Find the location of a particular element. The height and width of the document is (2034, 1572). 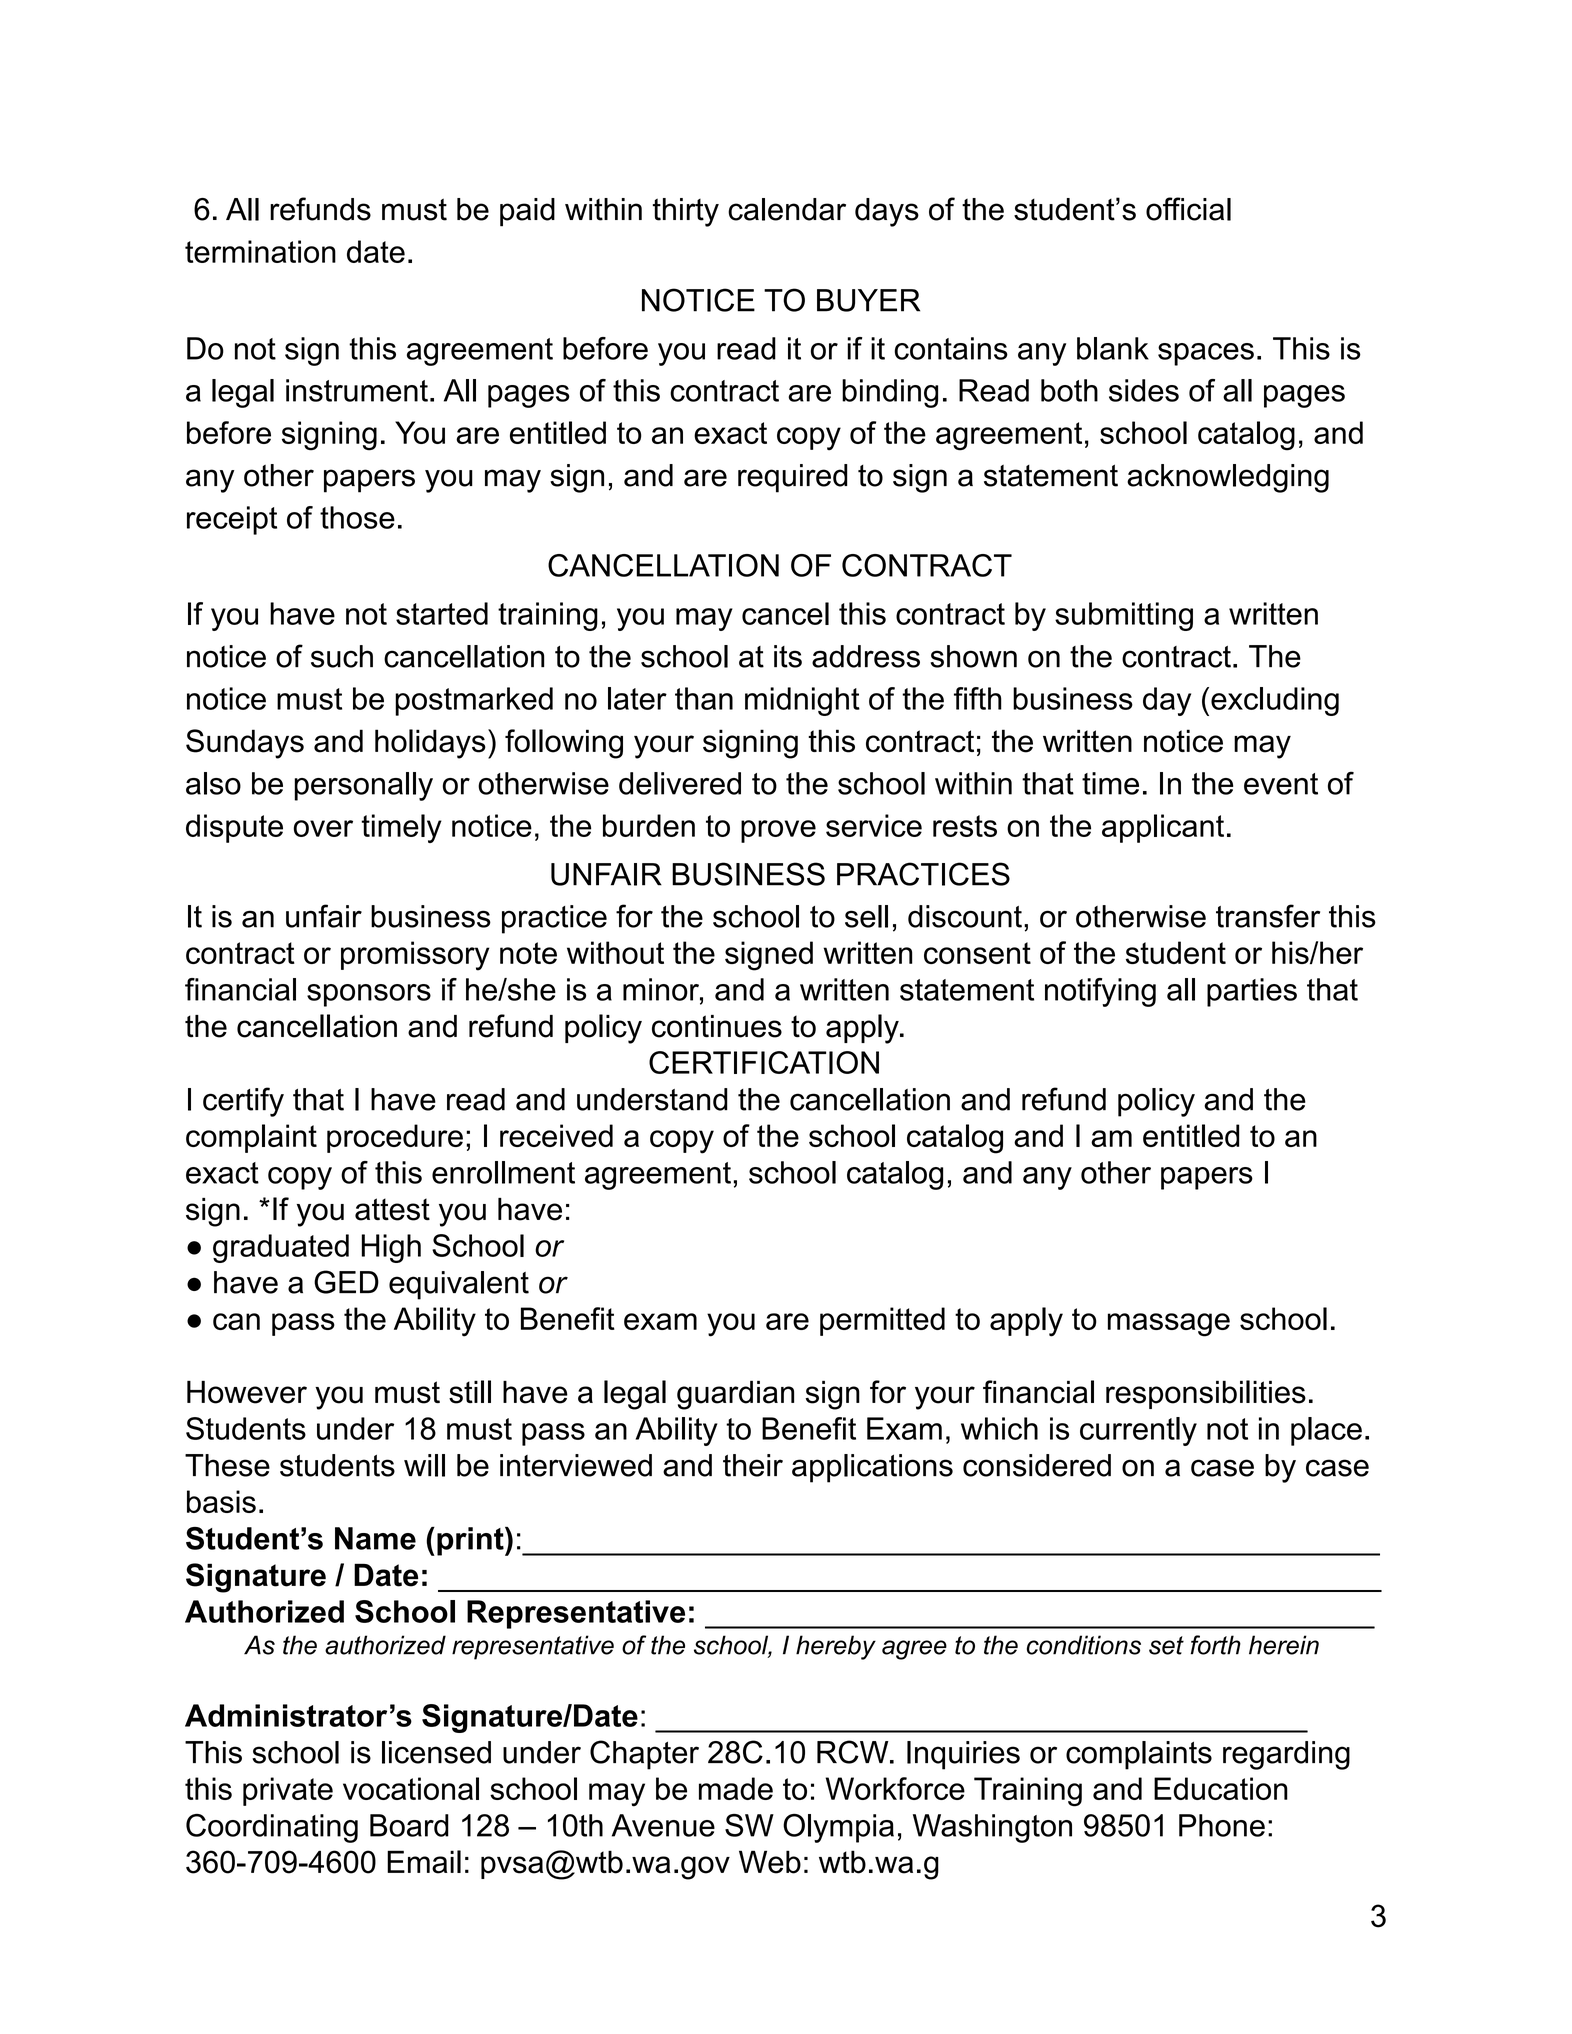

Phone is located at coordinates (1222, 1825).
